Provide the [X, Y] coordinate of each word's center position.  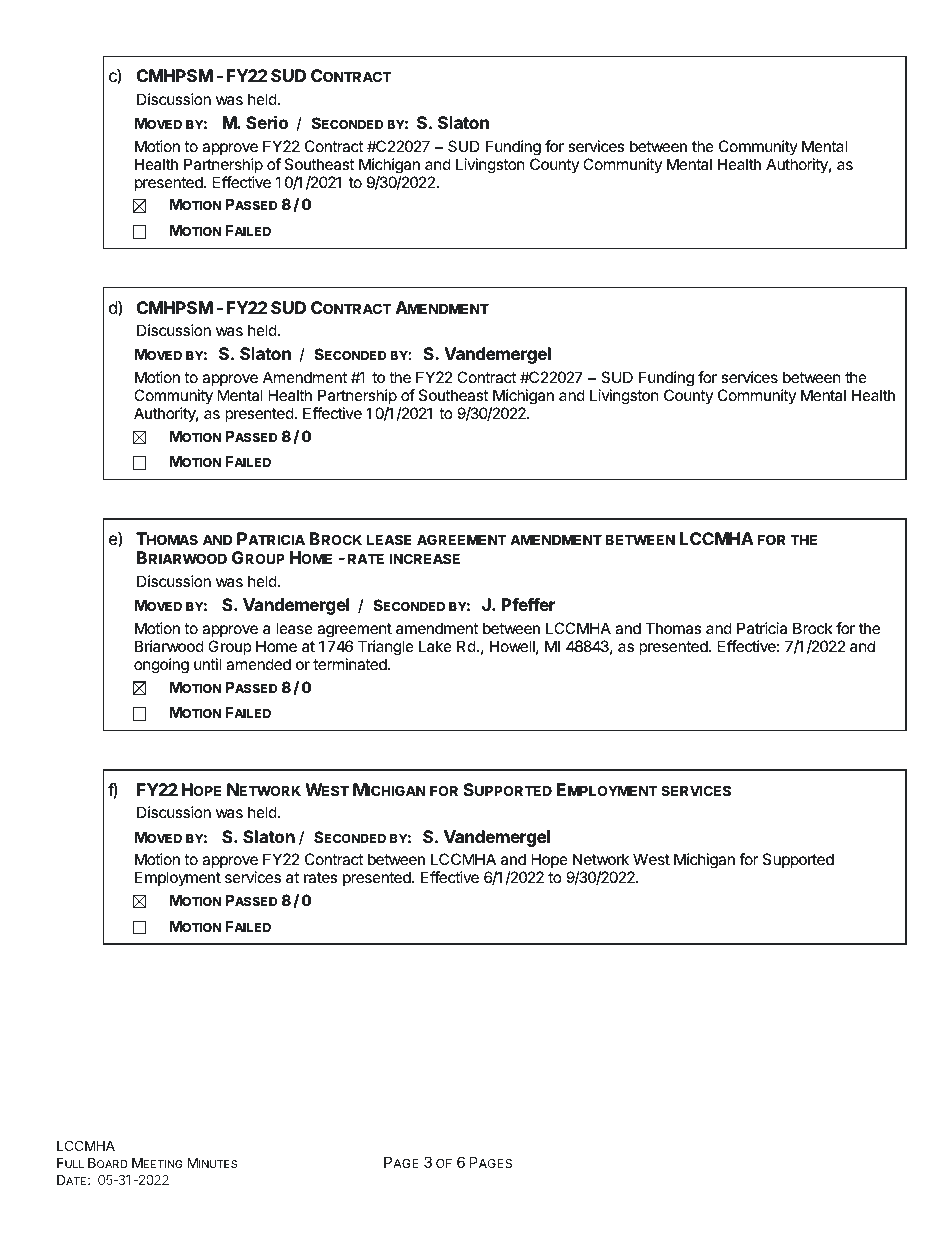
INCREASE [425, 558]
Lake [435, 646]
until [207, 664]
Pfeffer [528, 604]
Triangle [386, 648]
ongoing [161, 666]
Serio [267, 122]
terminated [351, 664]
